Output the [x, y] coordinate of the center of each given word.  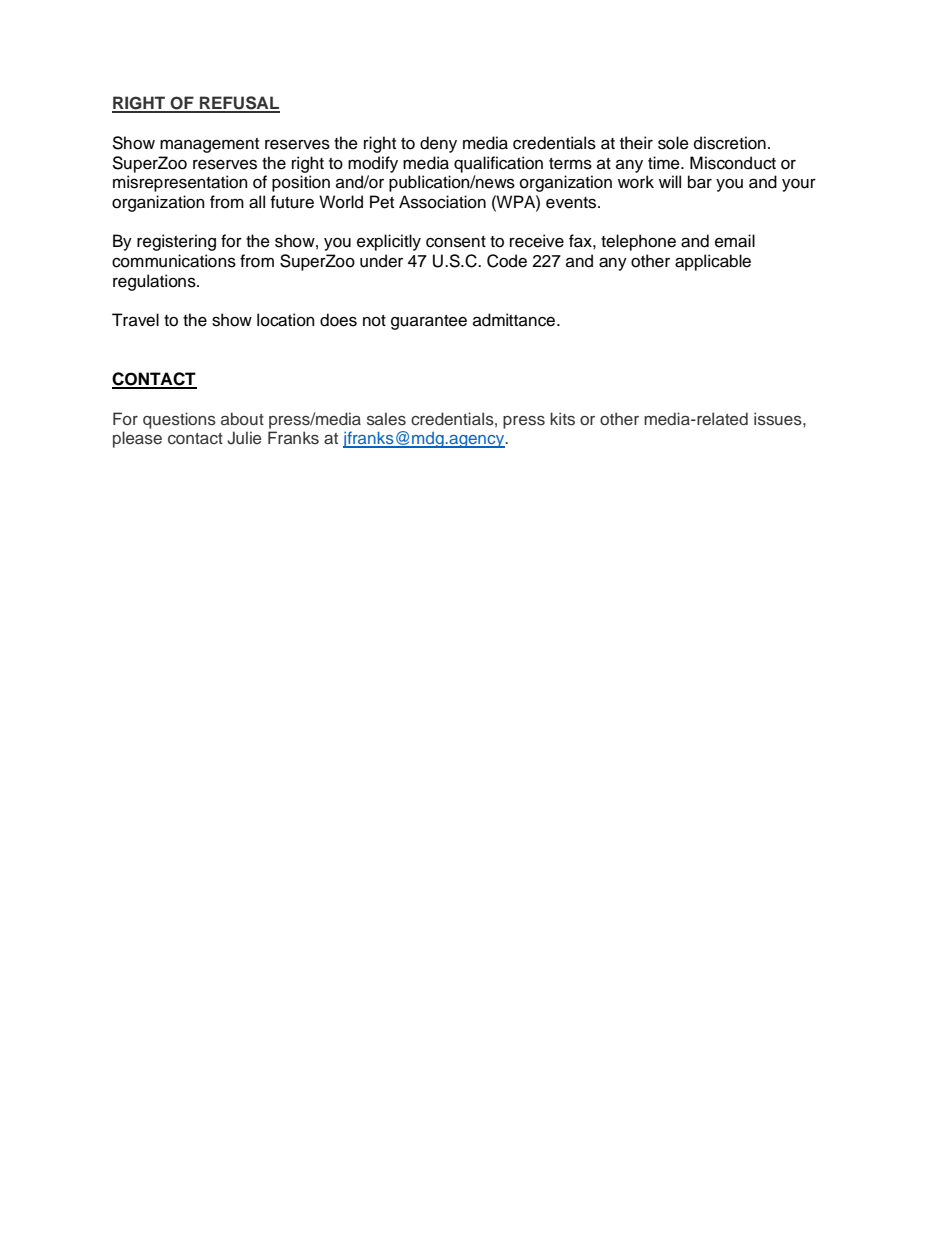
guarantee [429, 322]
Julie [244, 438]
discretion [730, 143]
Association [442, 202]
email [735, 241]
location [286, 320]
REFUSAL [239, 104]
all [257, 202]
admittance [515, 320]
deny [438, 144]
